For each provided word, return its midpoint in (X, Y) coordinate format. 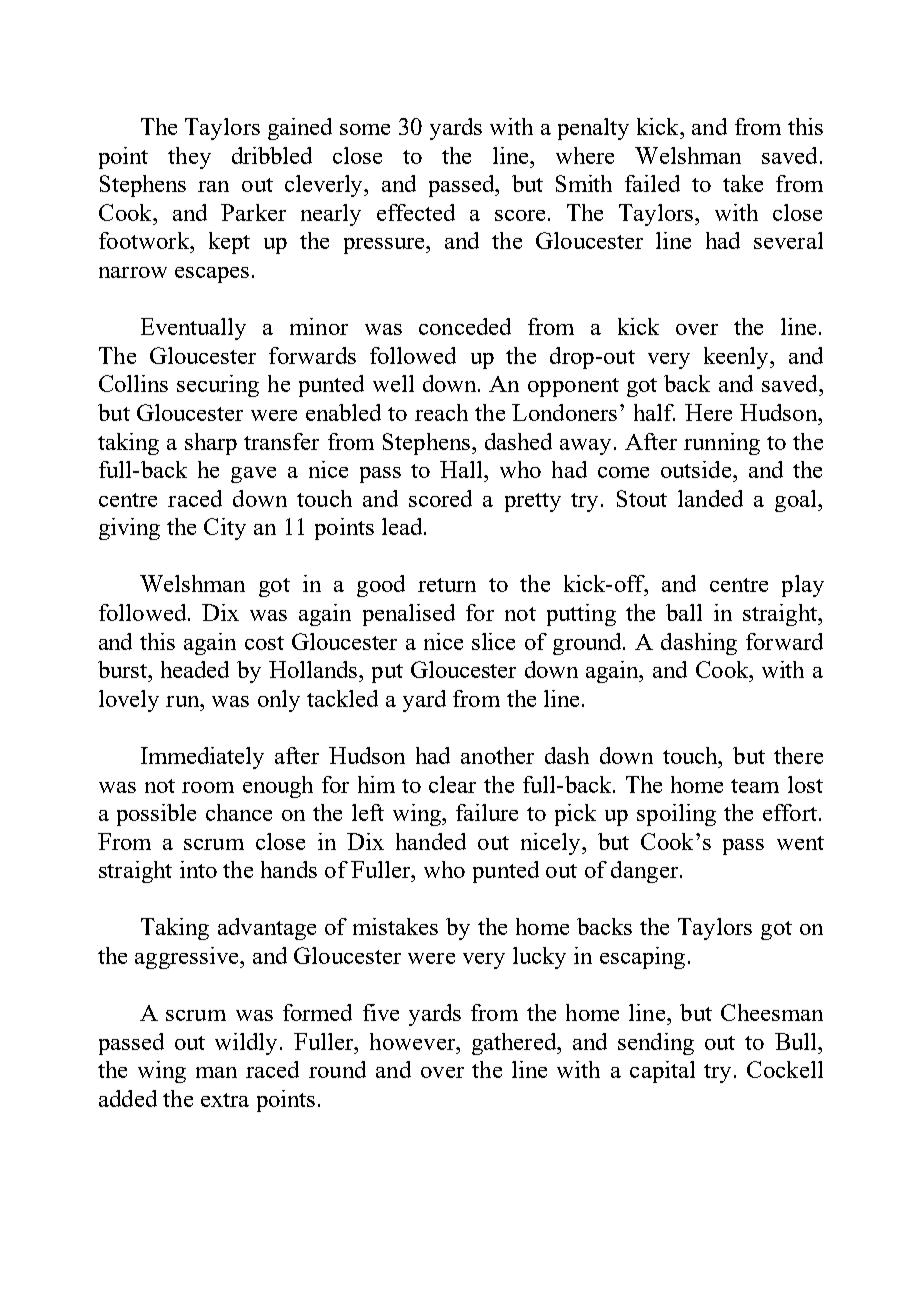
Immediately (202, 758)
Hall (462, 469)
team (755, 786)
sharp (211, 444)
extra (225, 1100)
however (413, 1041)
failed (652, 183)
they (189, 158)
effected (416, 212)
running (722, 444)
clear (452, 784)
